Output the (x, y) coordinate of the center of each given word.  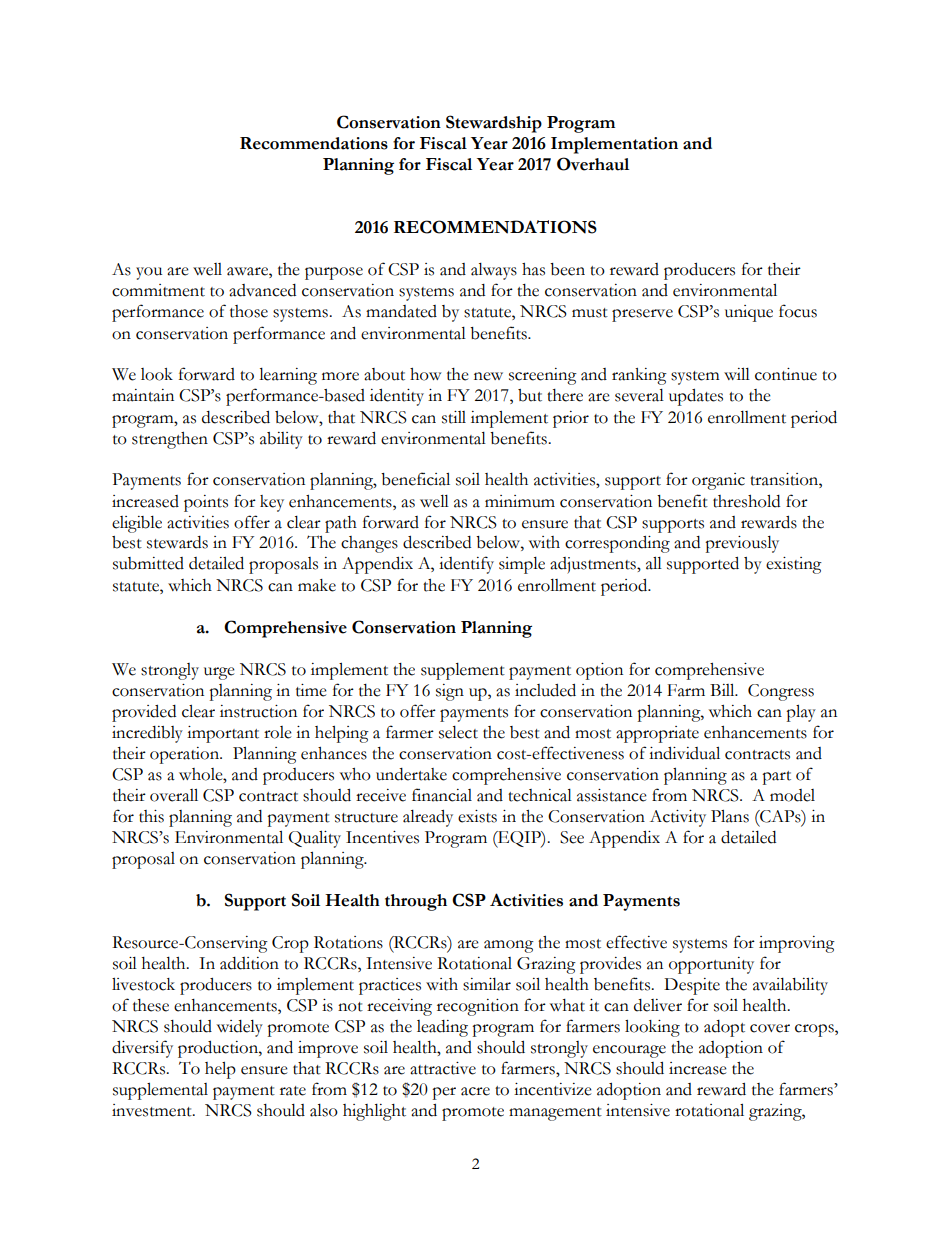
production (219, 1049)
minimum (520, 501)
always (494, 271)
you (149, 273)
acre (475, 1091)
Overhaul (593, 164)
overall (174, 795)
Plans (730, 816)
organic (718, 481)
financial (442, 795)
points (206, 503)
